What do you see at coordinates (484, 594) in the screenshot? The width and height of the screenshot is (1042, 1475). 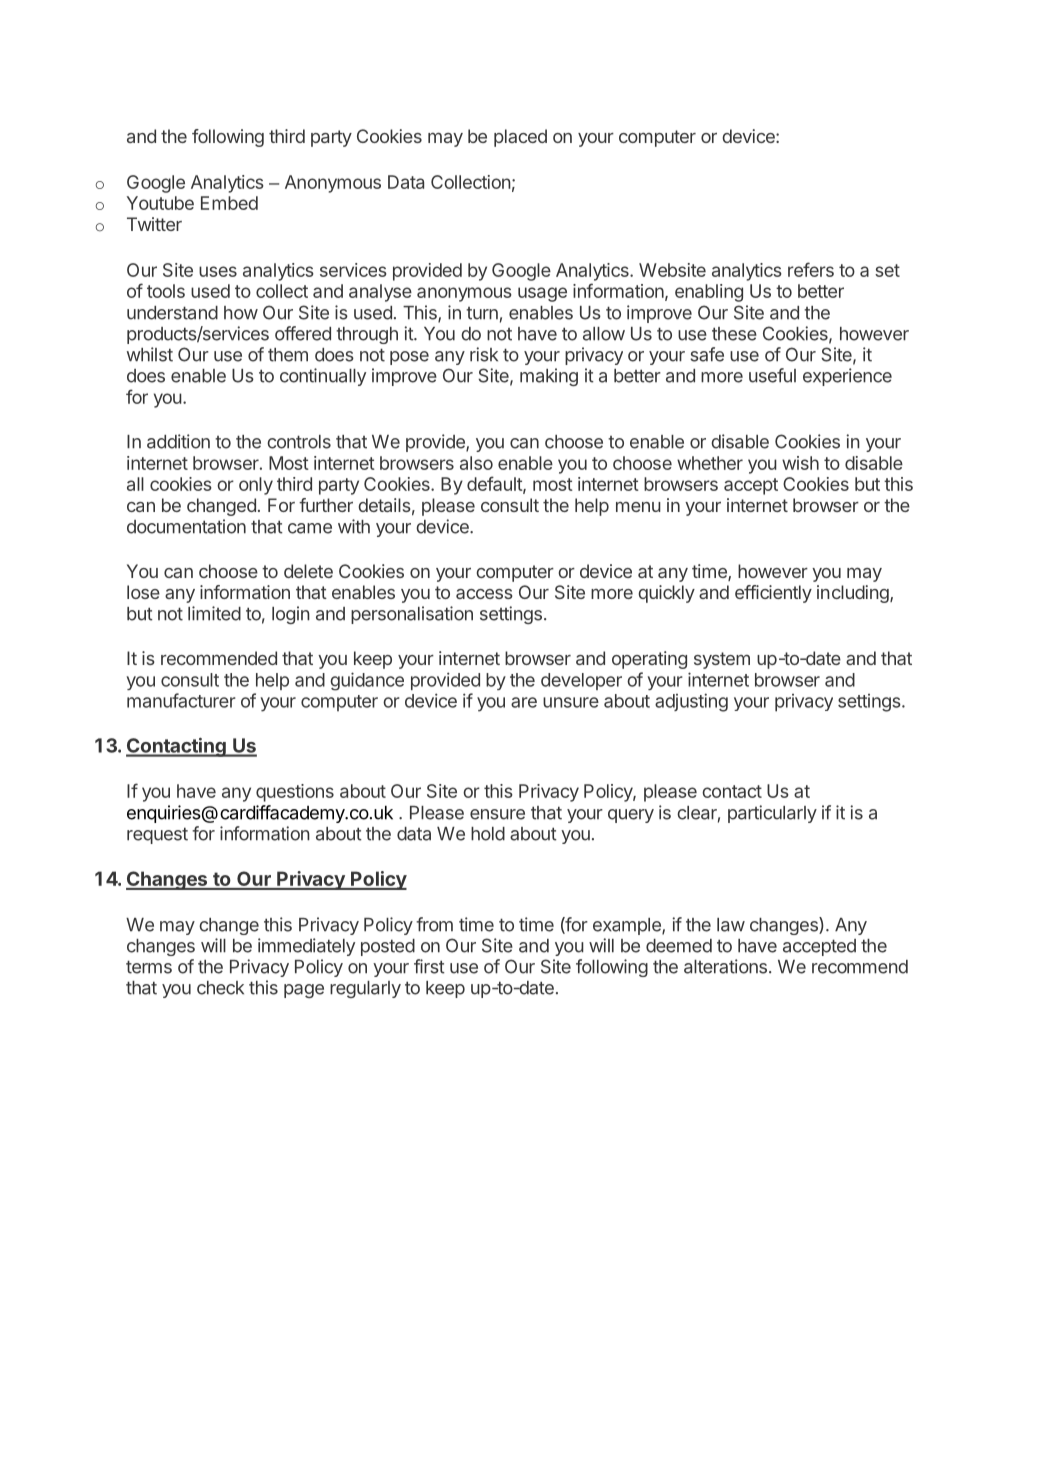 I see `access` at bounding box center [484, 594].
